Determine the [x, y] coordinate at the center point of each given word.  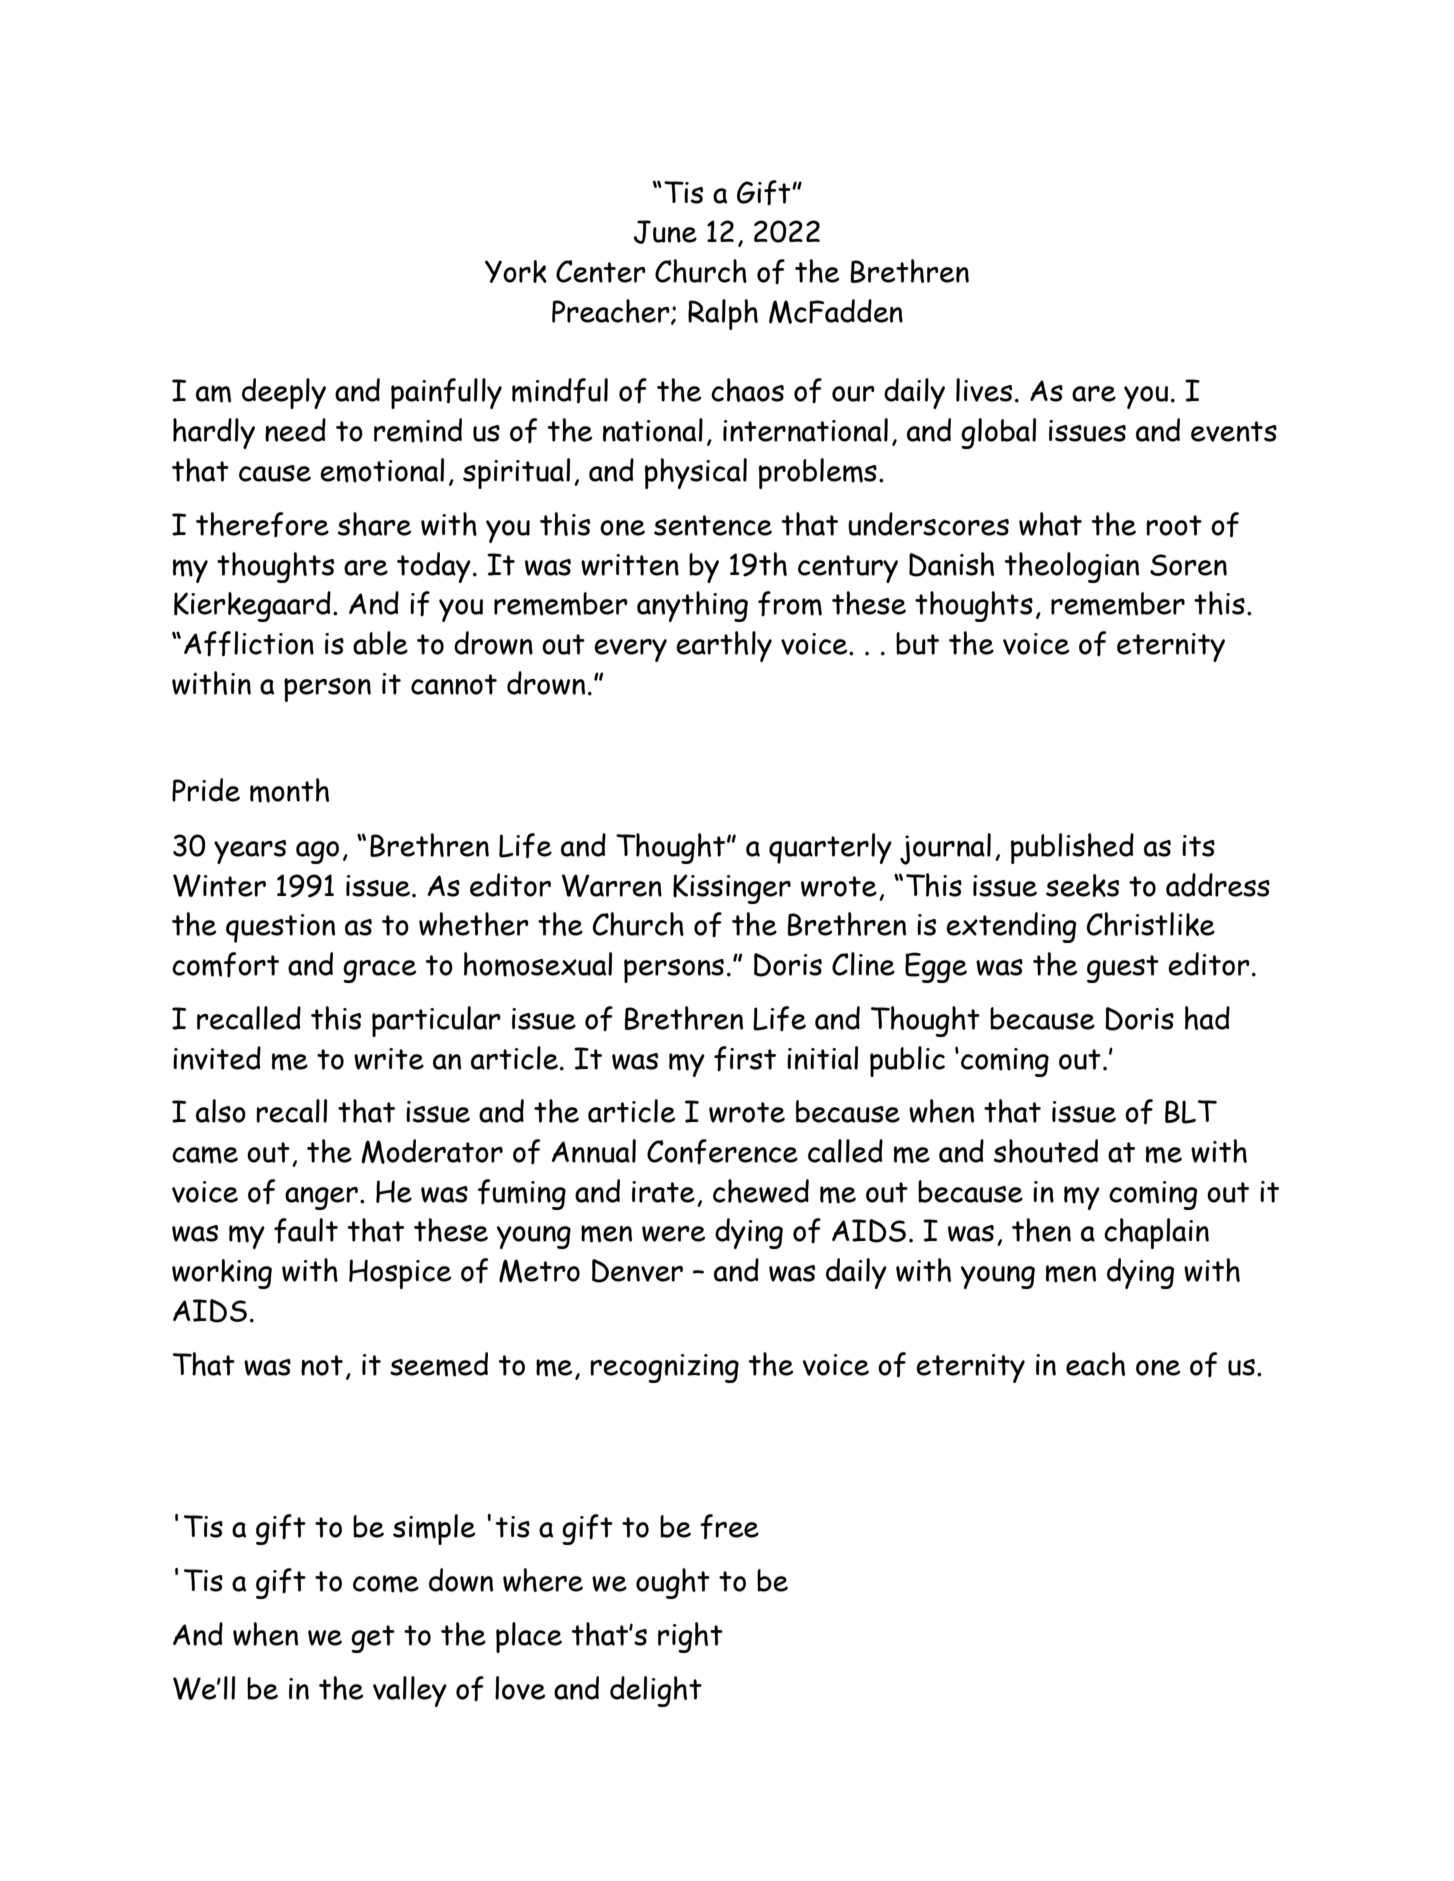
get [373, 1639]
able [380, 643]
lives [984, 390]
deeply [284, 393]
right [690, 1637]
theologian [1072, 567]
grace [379, 971]
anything [692, 606]
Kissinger [732, 889]
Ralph [723, 314]
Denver [637, 1271]
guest [1123, 969]
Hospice [400, 1274]
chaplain [1156, 1233]
